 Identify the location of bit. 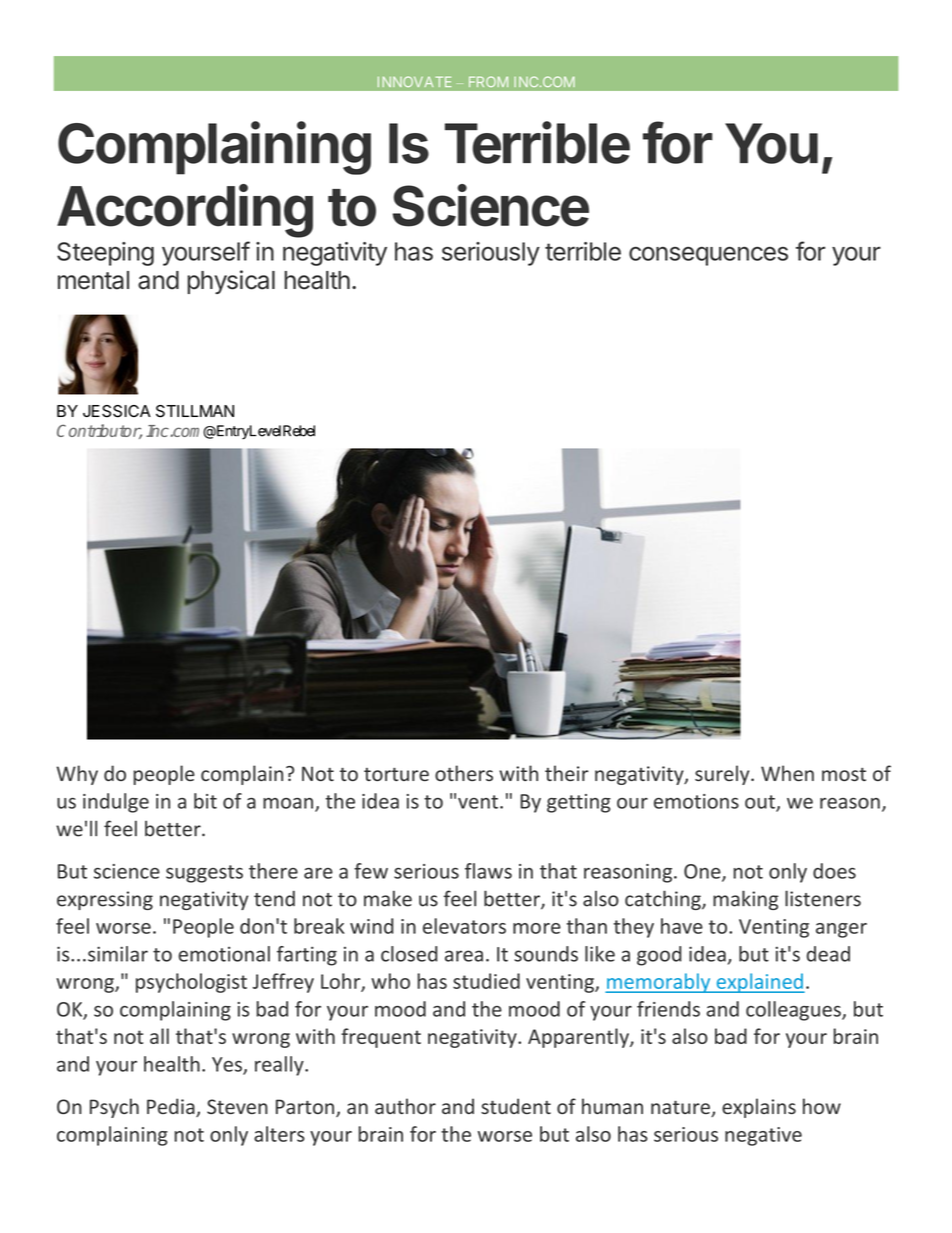
(205, 801).
